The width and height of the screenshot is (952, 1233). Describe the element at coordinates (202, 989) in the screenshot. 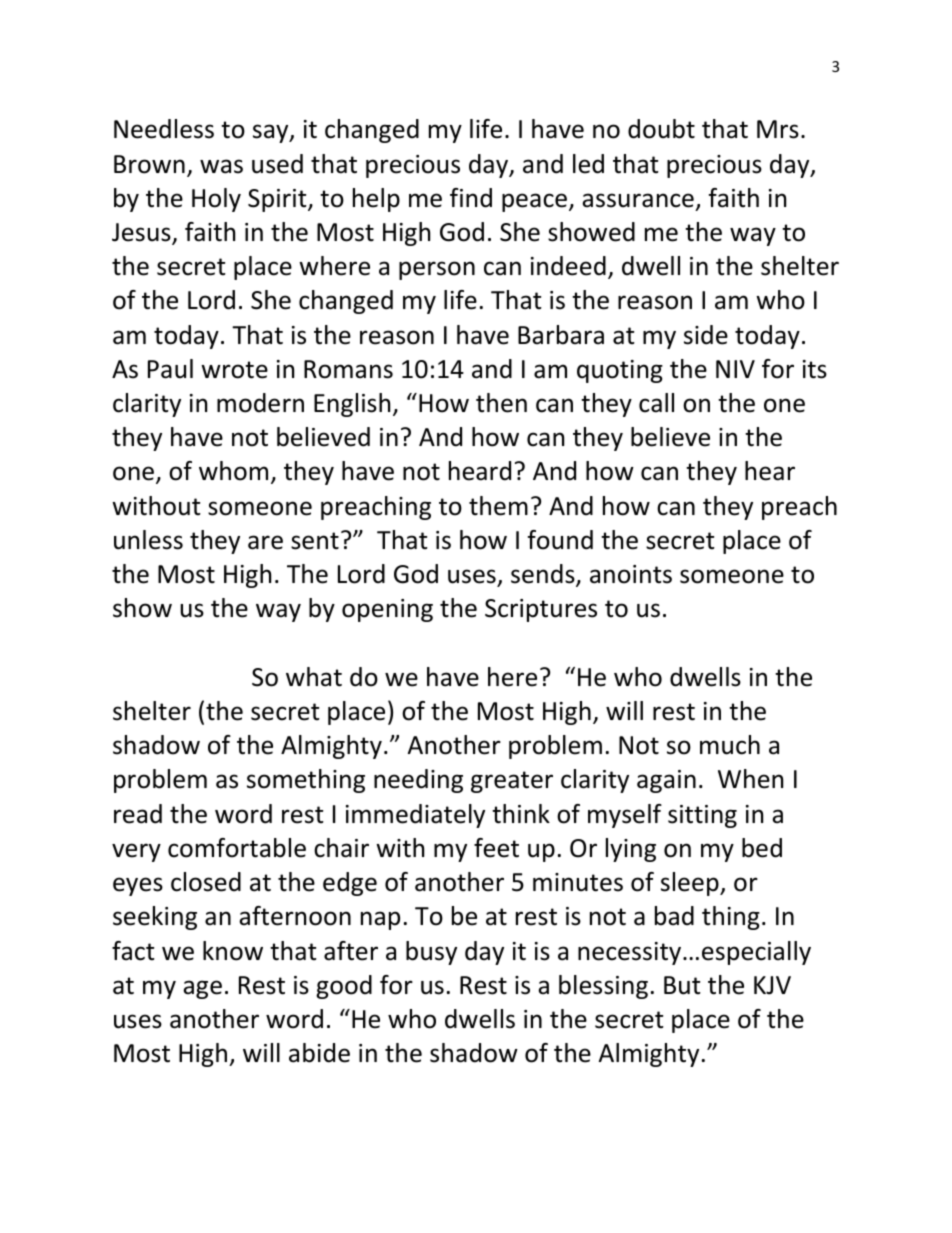

I see `age` at that location.
